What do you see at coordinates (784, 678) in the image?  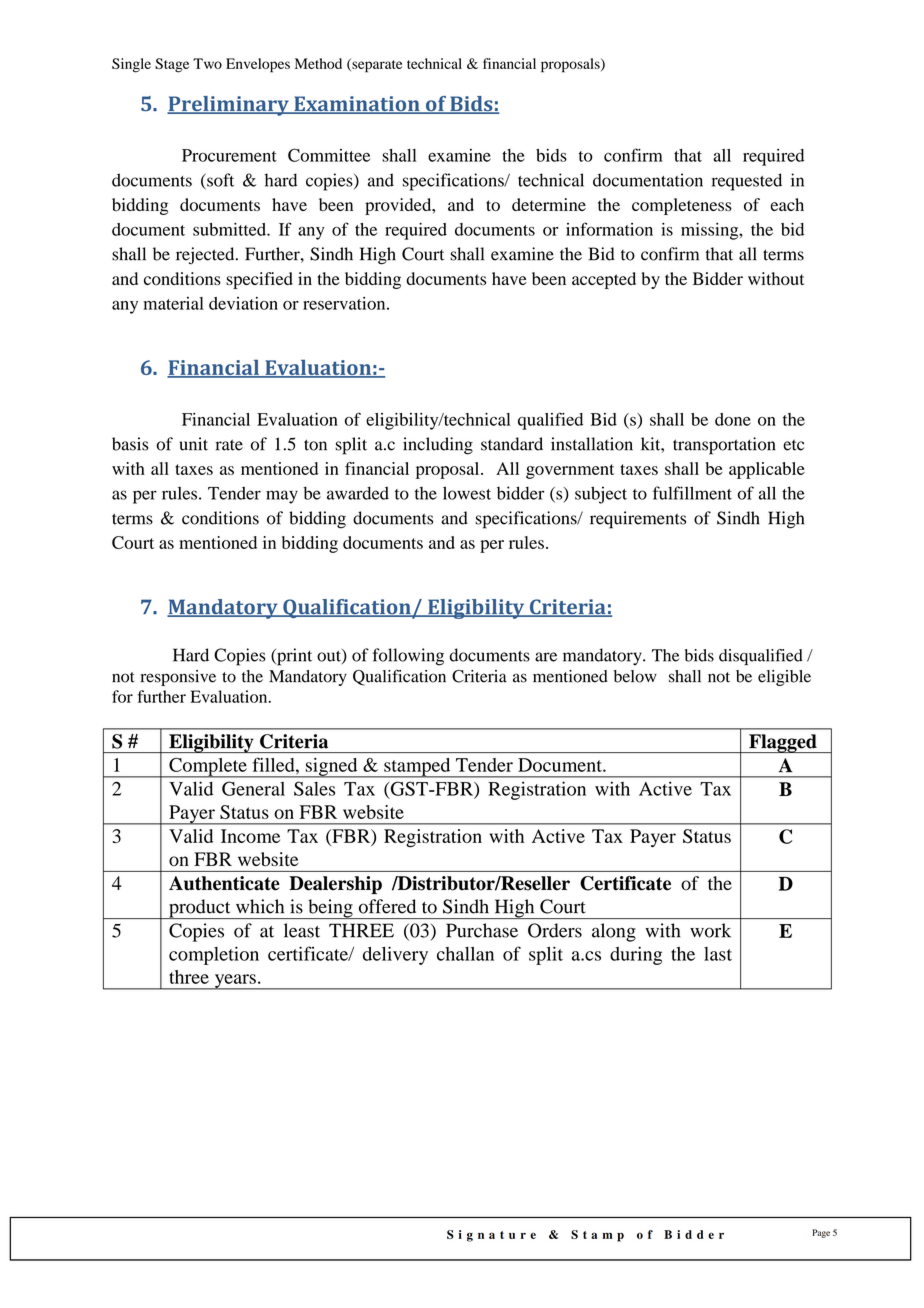 I see `eligible` at bounding box center [784, 678].
